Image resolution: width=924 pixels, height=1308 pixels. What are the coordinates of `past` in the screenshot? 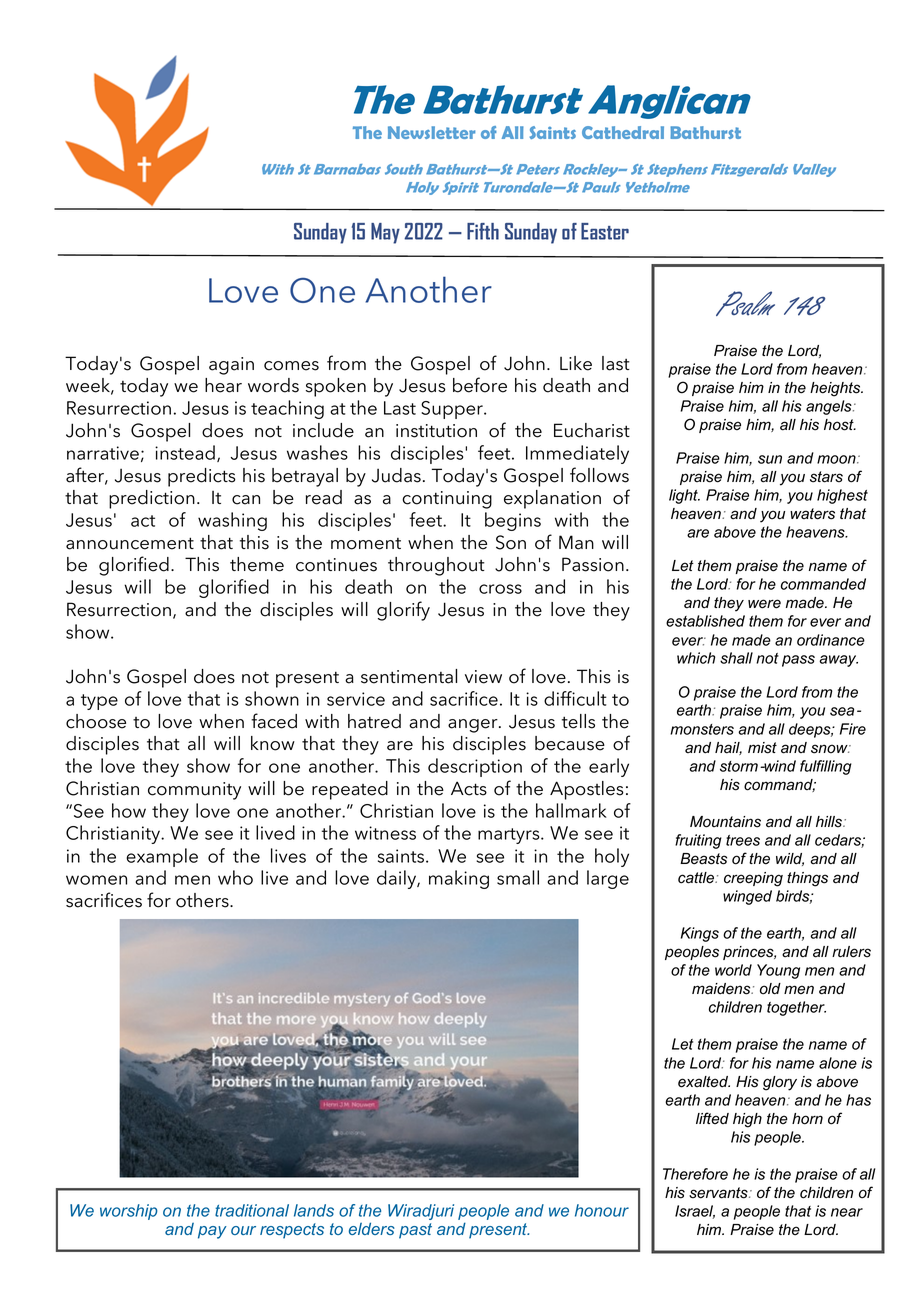 It's located at (415, 1231).
